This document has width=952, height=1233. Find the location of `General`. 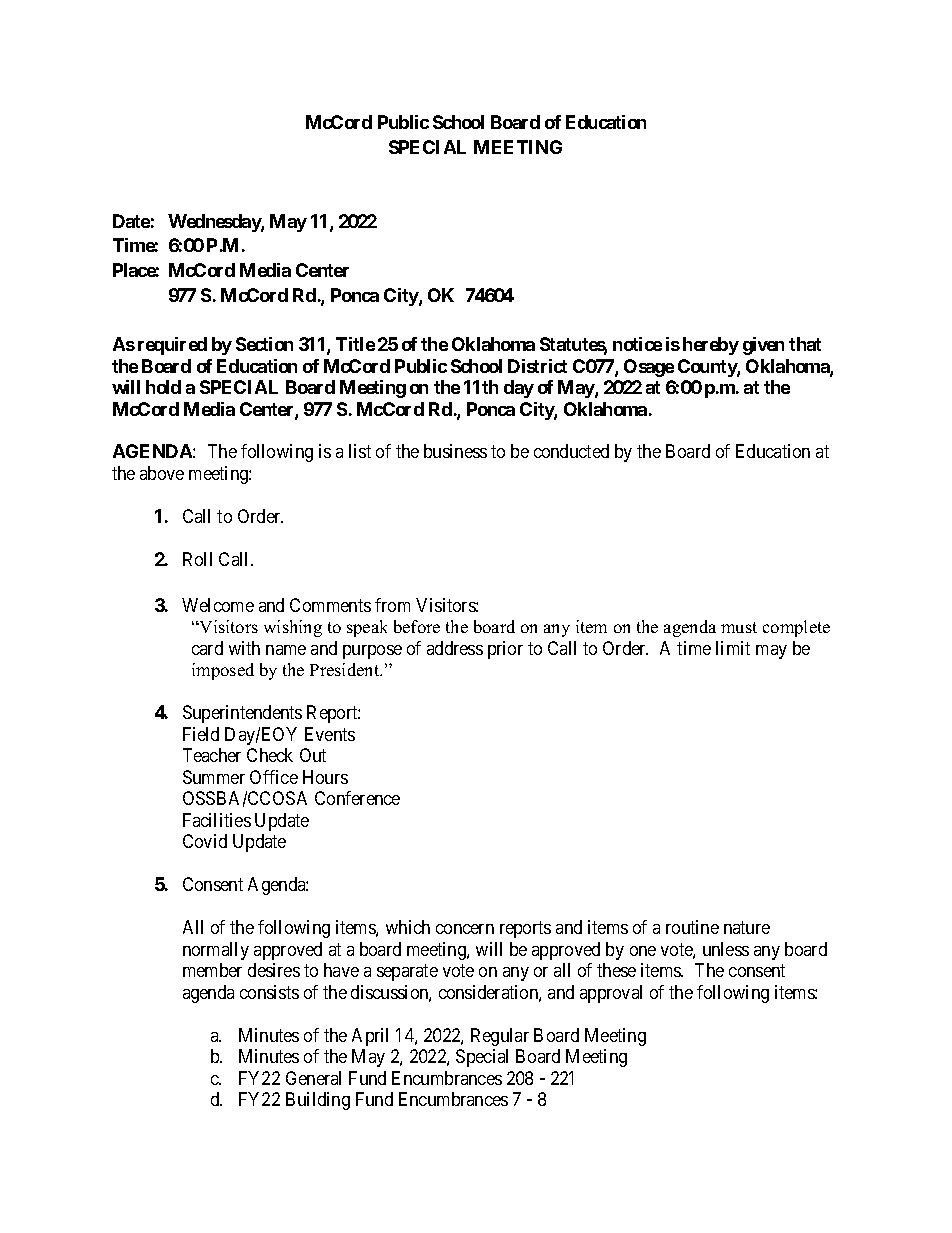

General is located at coordinates (313, 1078).
